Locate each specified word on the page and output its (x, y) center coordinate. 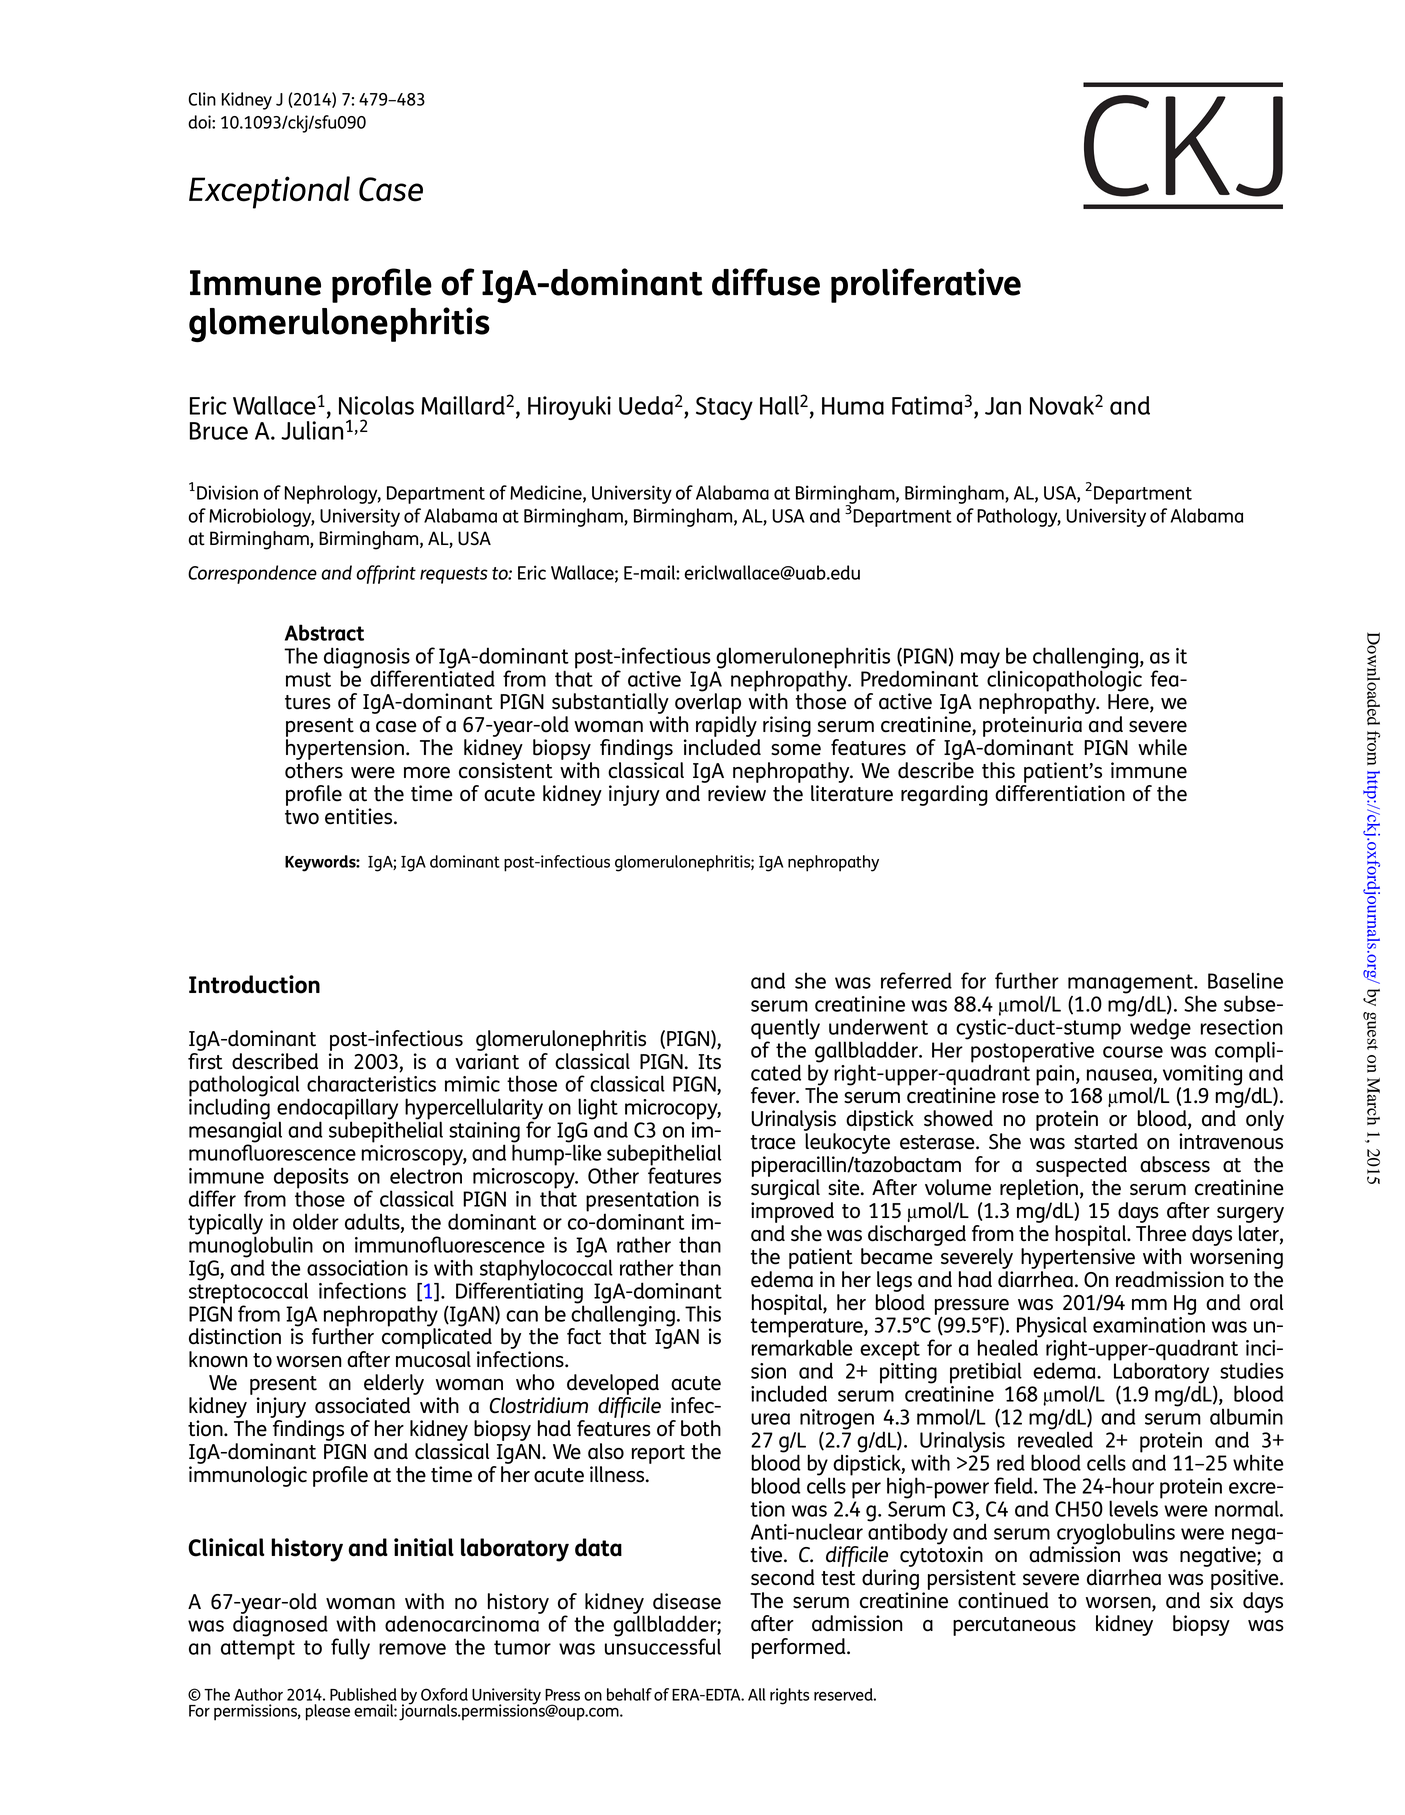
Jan (1003, 406)
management (1131, 985)
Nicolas (376, 405)
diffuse (766, 282)
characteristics (371, 1083)
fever (774, 1095)
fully (350, 1649)
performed (800, 1648)
